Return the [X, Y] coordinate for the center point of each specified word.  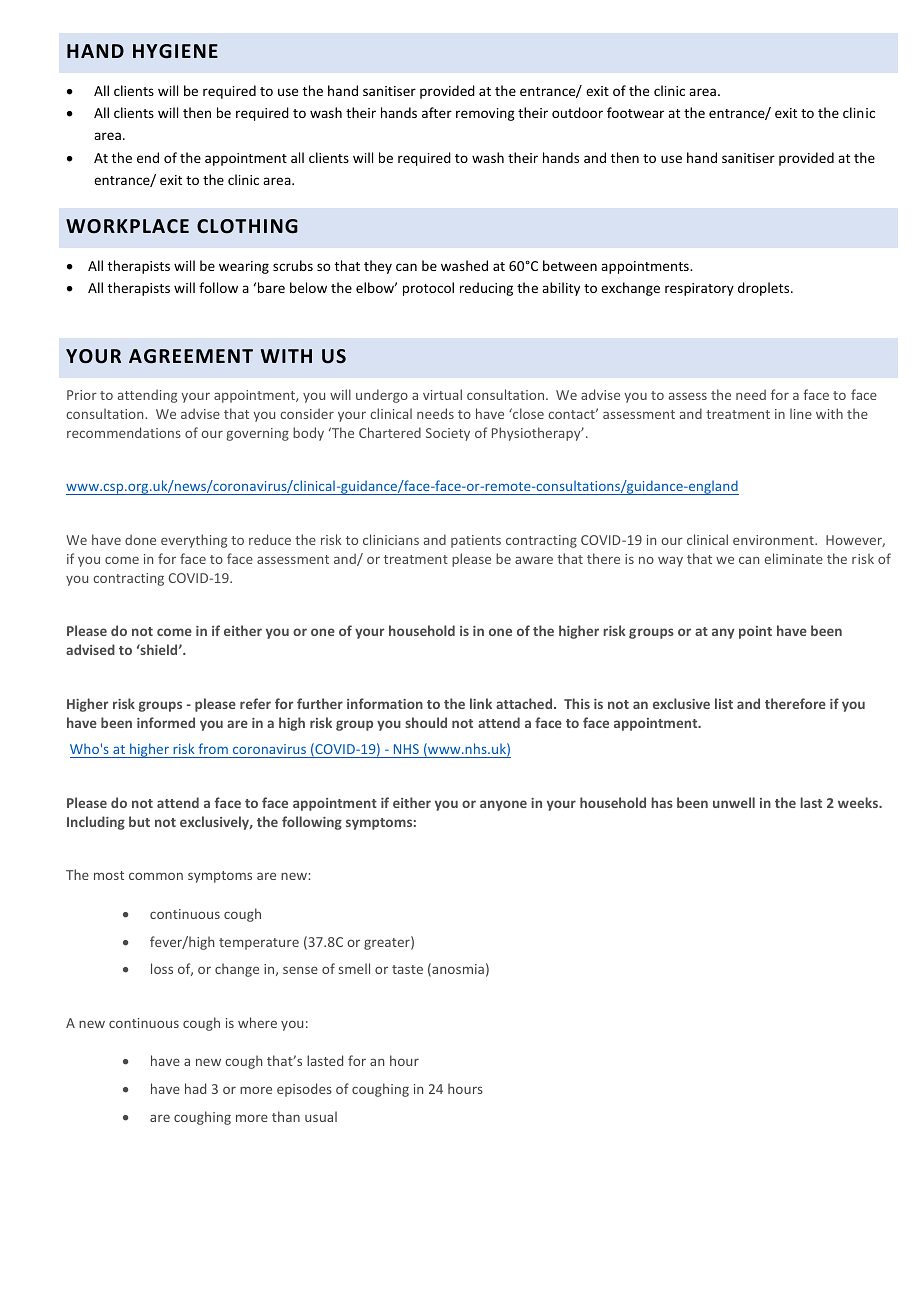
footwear [635, 112]
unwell [734, 802]
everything [194, 541]
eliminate [794, 558]
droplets [765, 289]
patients [476, 541]
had [195, 1088]
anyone [503, 805]
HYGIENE [175, 51]
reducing [486, 289]
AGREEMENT [191, 356]
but [139, 821]
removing [485, 114]
